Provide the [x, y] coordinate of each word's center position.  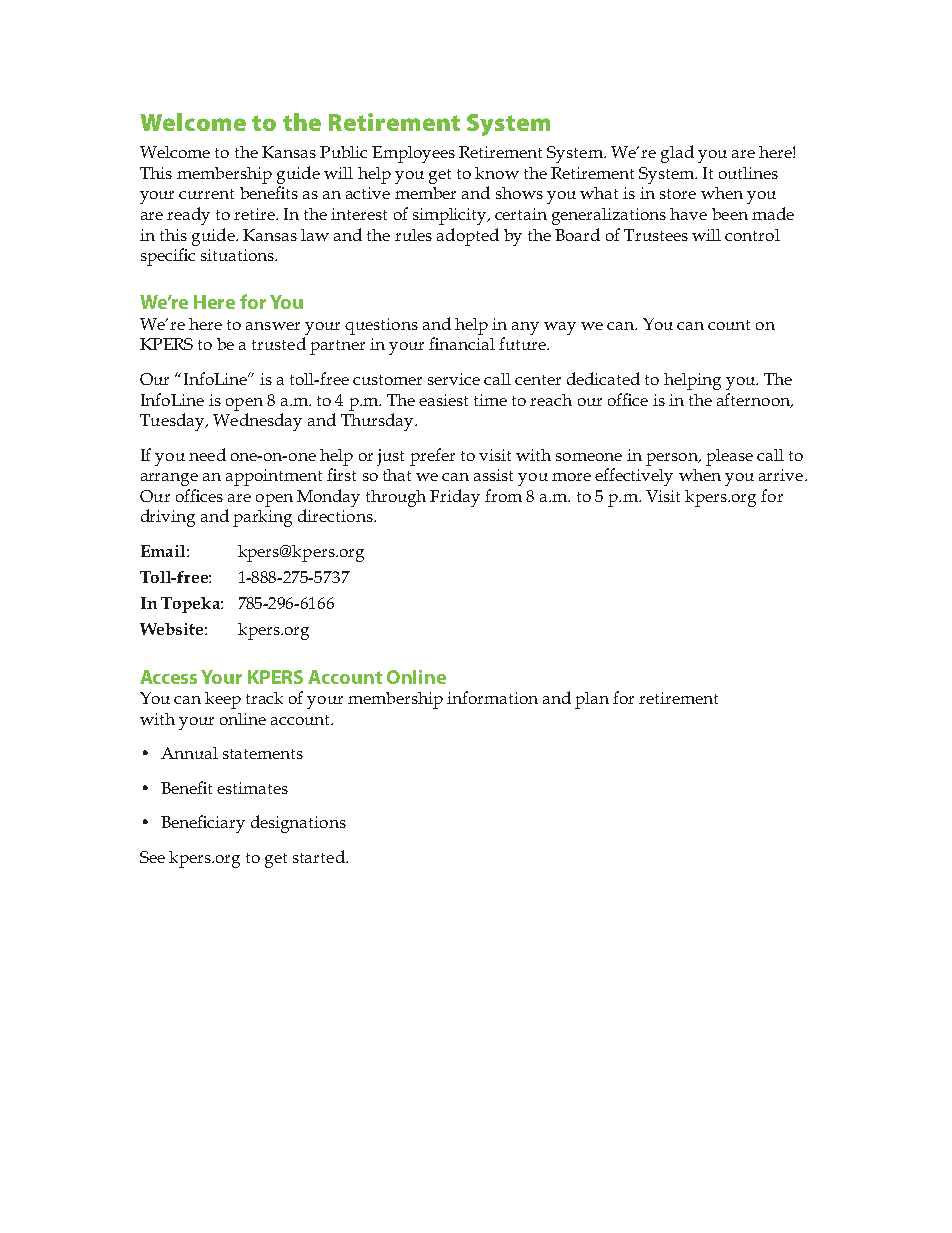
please [729, 457]
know [497, 173]
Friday [455, 498]
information [492, 697]
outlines [748, 173]
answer [273, 326]
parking [262, 518]
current [206, 194]
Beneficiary [203, 824]
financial [462, 343]
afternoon [754, 400]
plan [592, 700]
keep [223, 700]
